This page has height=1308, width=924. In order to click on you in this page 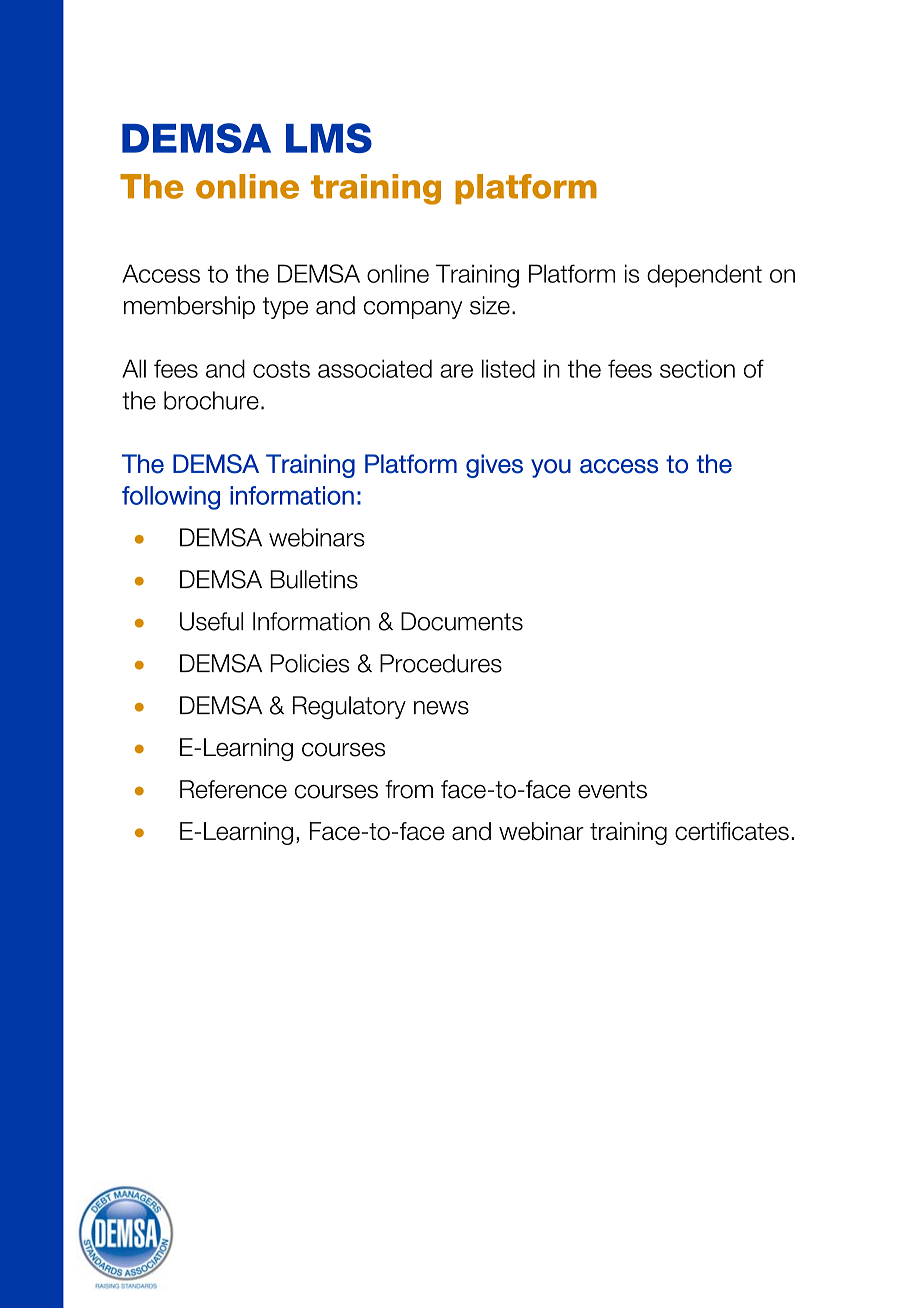, I will do `click(551, 468)`.
